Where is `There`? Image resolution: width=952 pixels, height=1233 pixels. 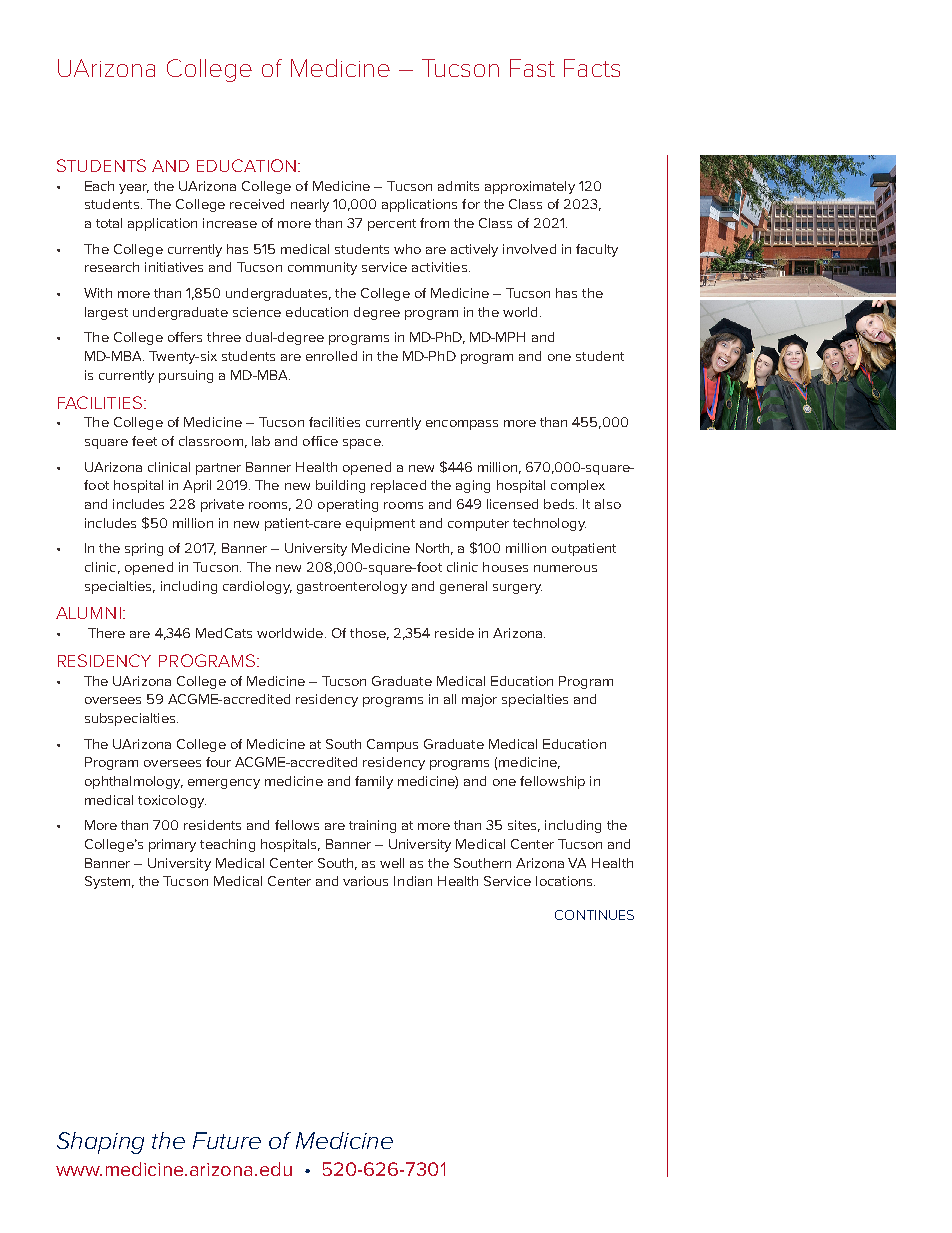
There is located at coordinates (106, 633).
